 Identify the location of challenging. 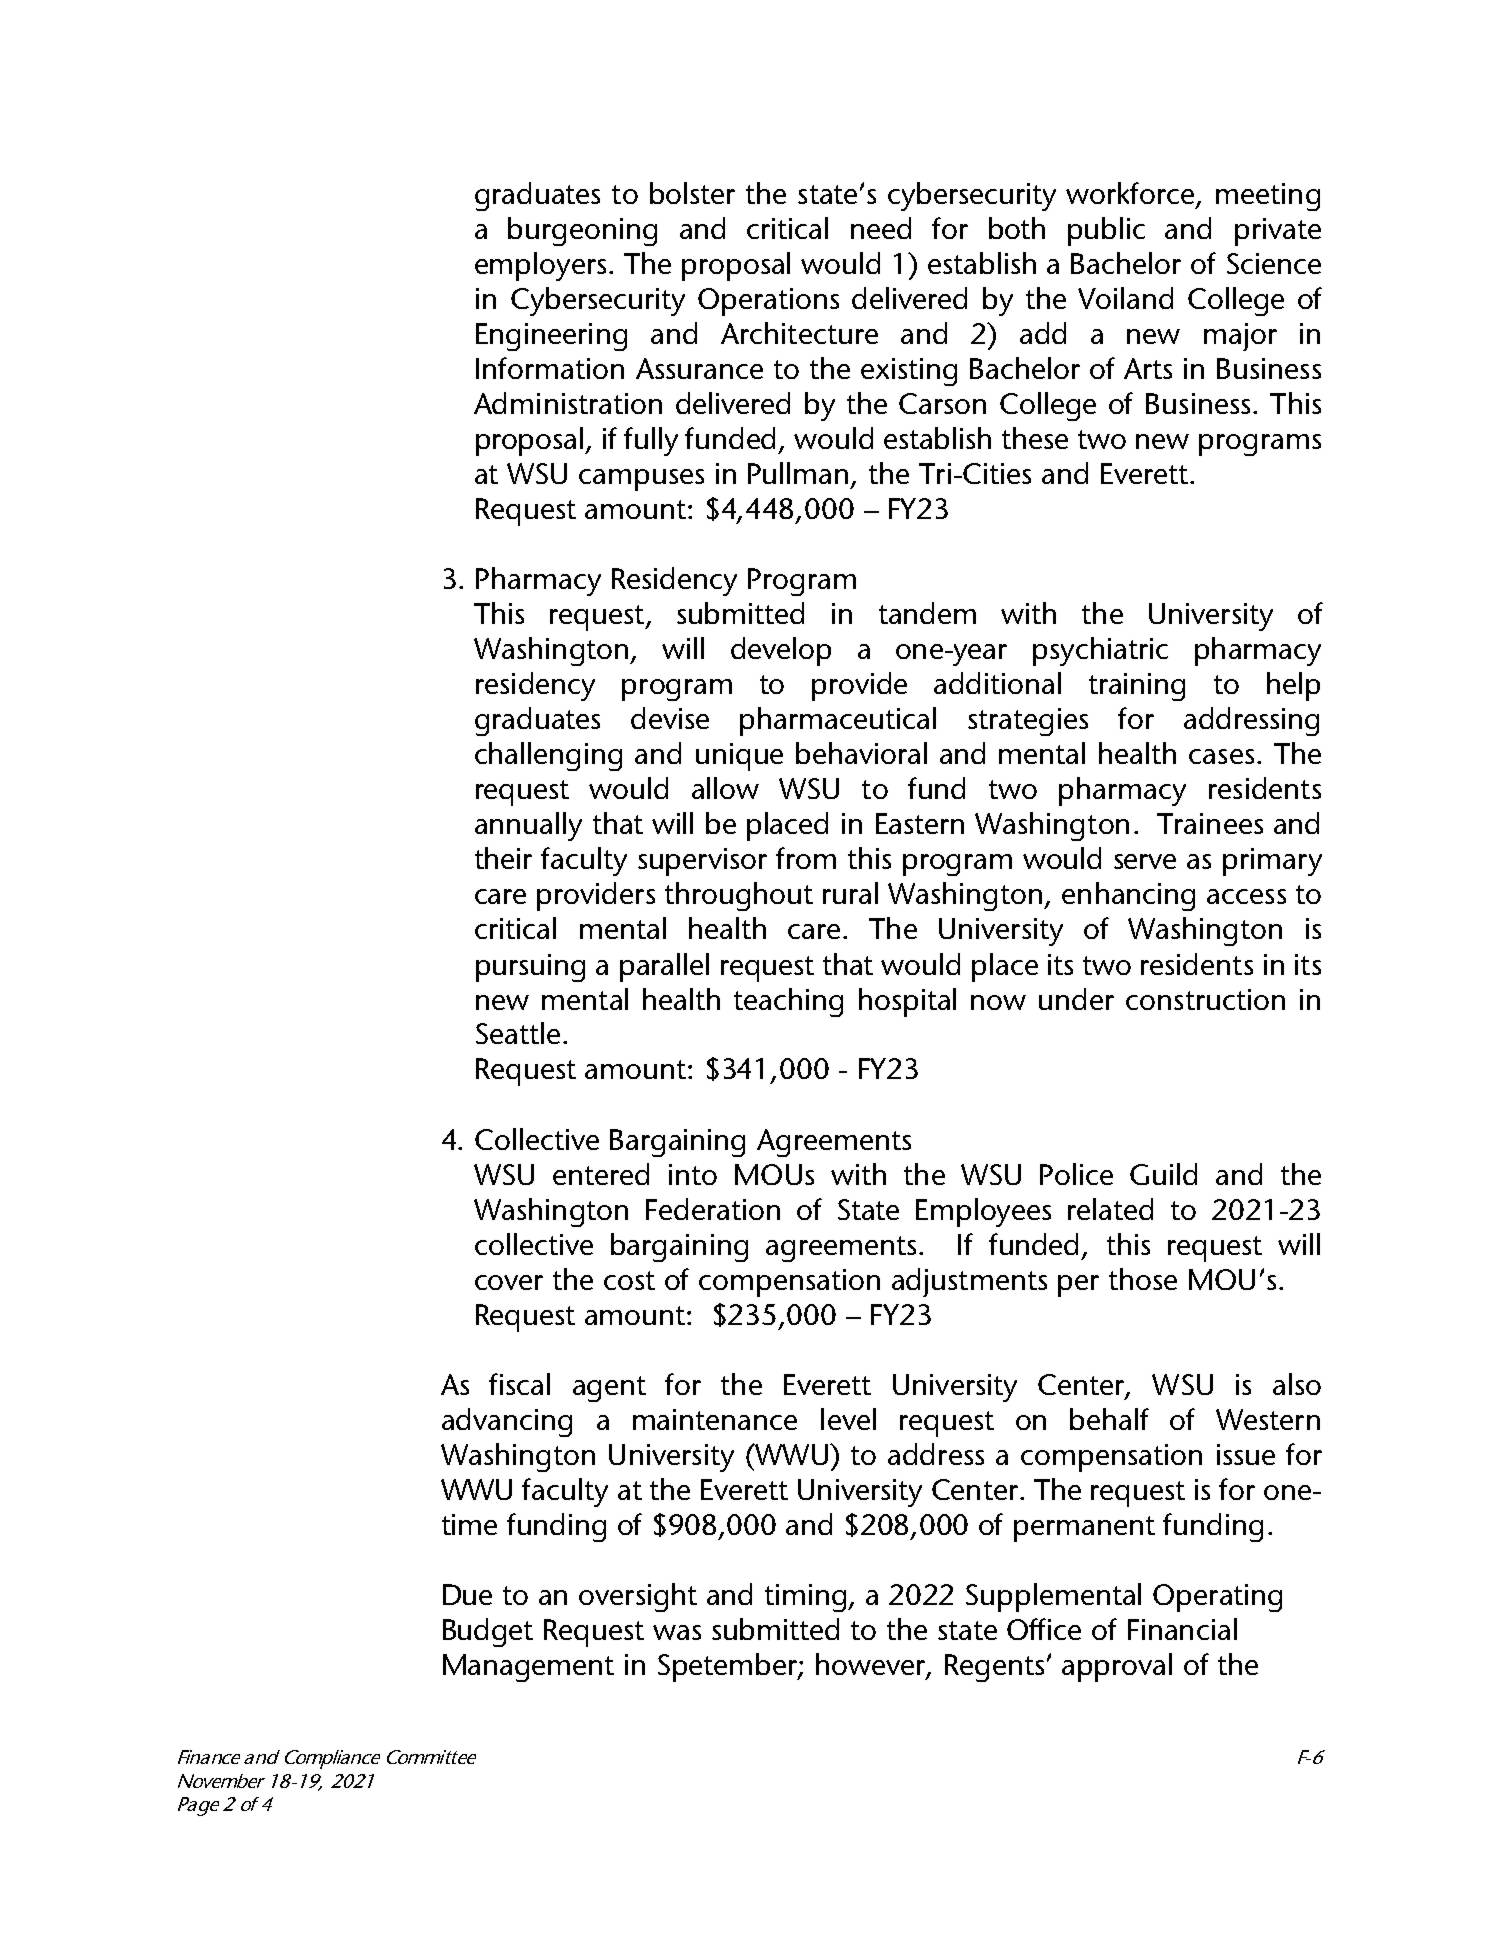
(548, 756).
